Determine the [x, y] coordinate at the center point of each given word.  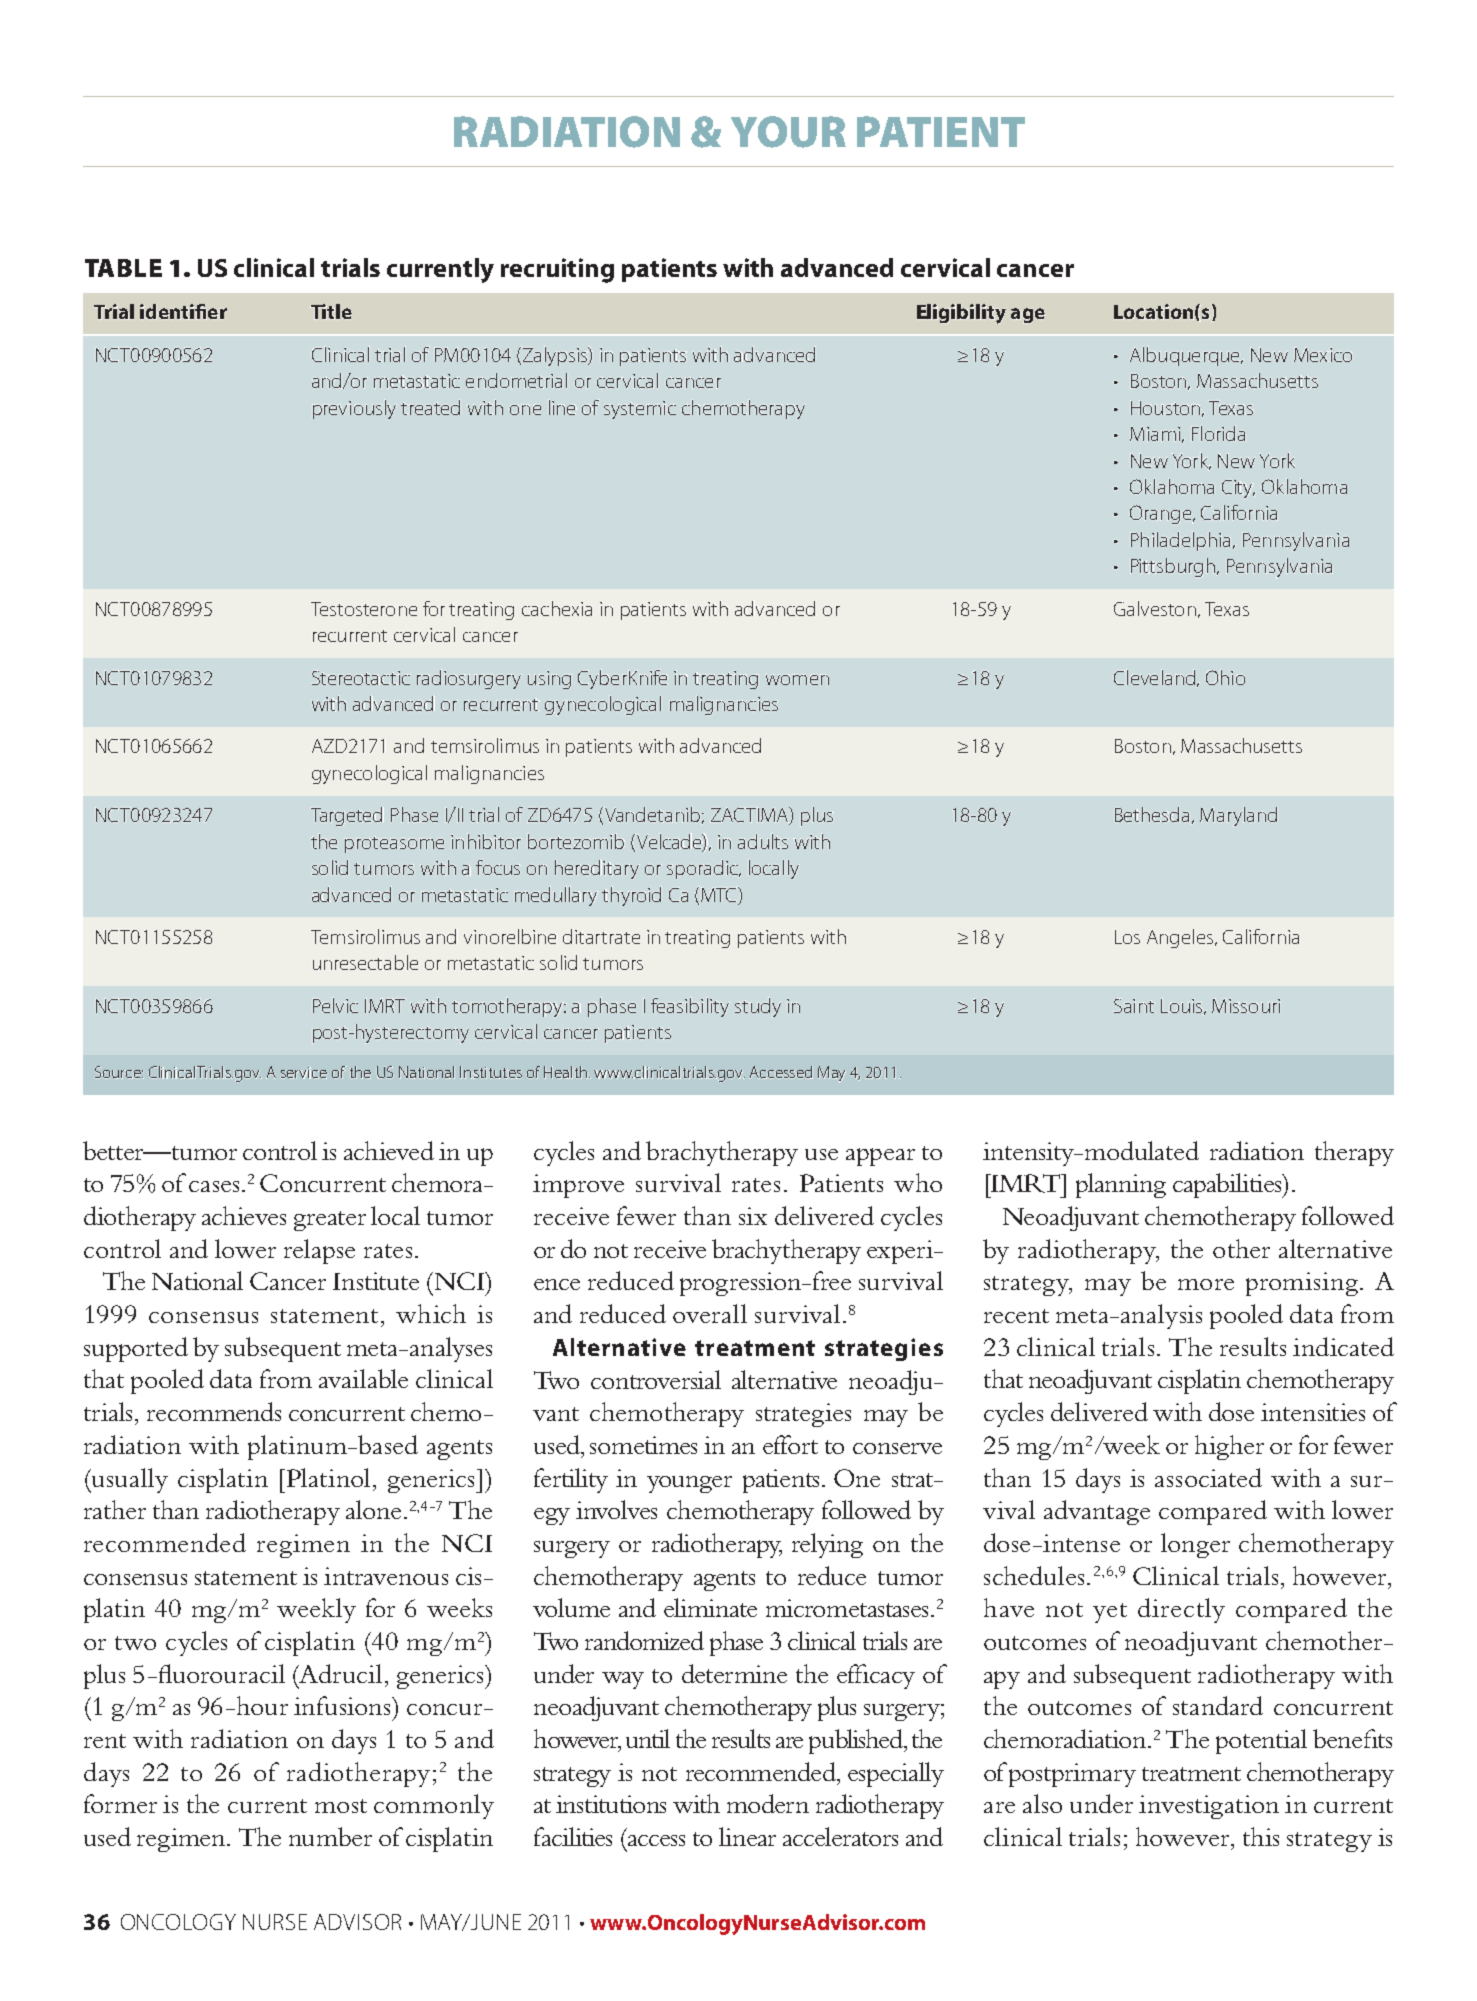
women [797, 680]
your [788, 132]
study [758, 1007]
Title [331, 311]
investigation [1209, 1807]
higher [1229, 1447]
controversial [656, 1379]
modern [768, 1803]
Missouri [1246, 1006]
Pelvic [335, 1005]
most [341, 1806]
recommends [214, 1411]
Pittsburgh [1173, 567]
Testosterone [364, 609]
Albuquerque [1186, 356]
